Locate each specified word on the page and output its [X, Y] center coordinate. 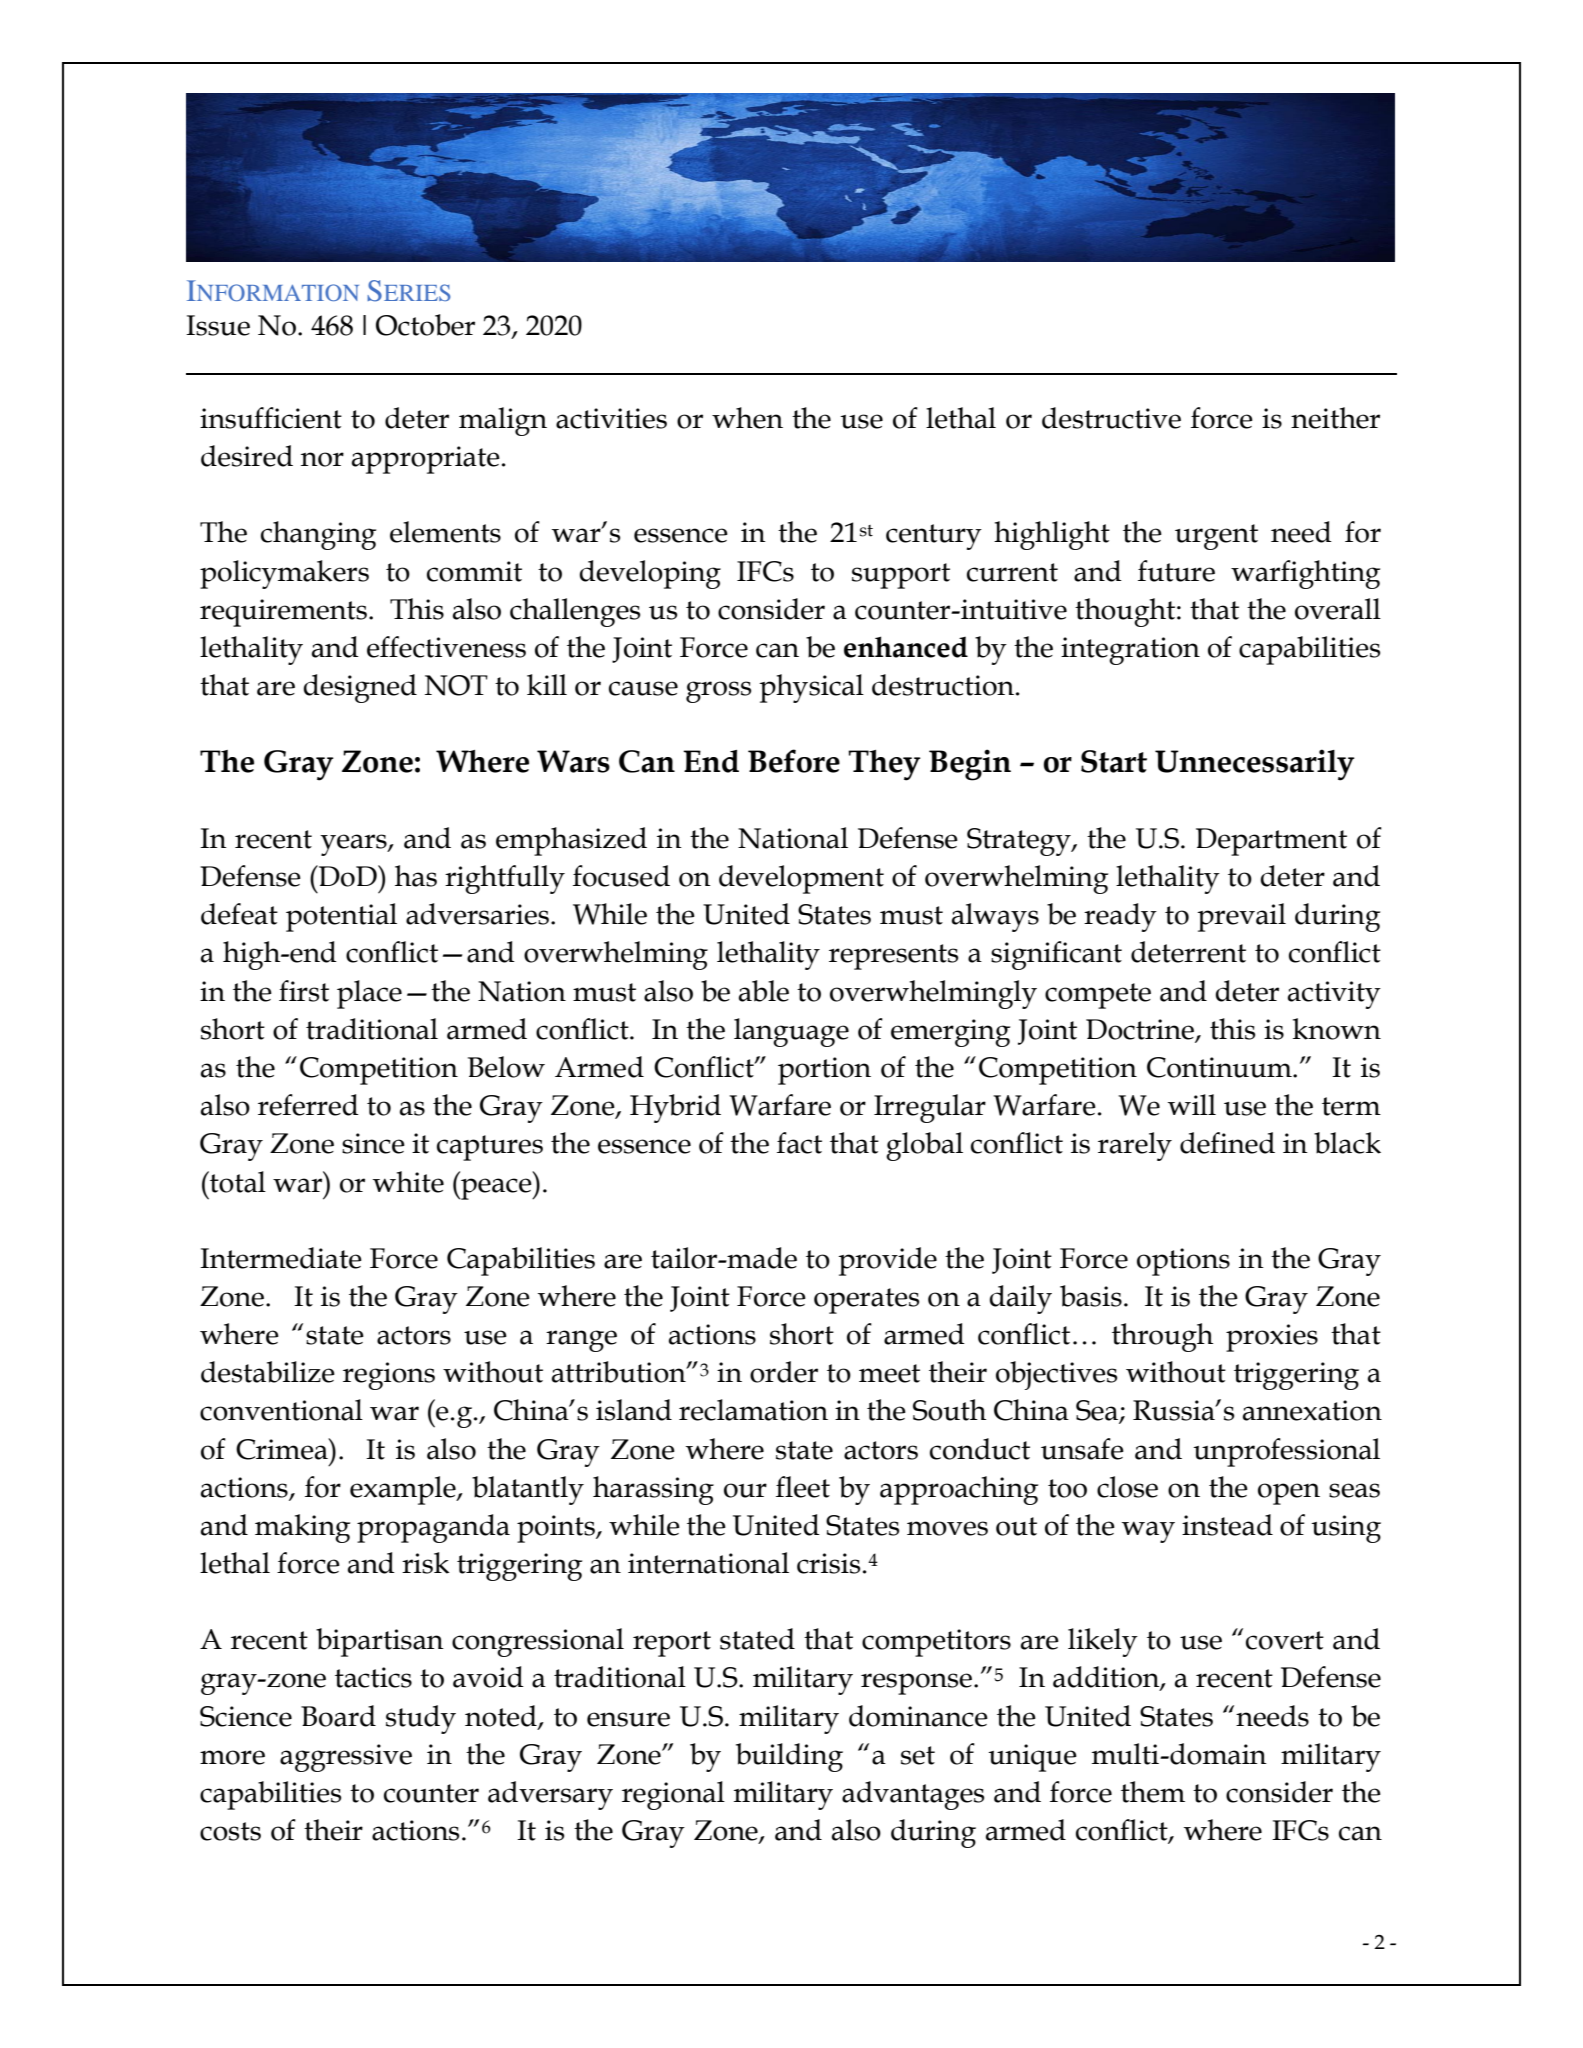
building [789, 1757]
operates [866, 1301]
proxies [1272, 1338]
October [425, 325]
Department [1271, 842]
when [747, 418]
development [801, 879]
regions [389, 1376]
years [354, 845]
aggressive [346, 1758]
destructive [1111, 418]
